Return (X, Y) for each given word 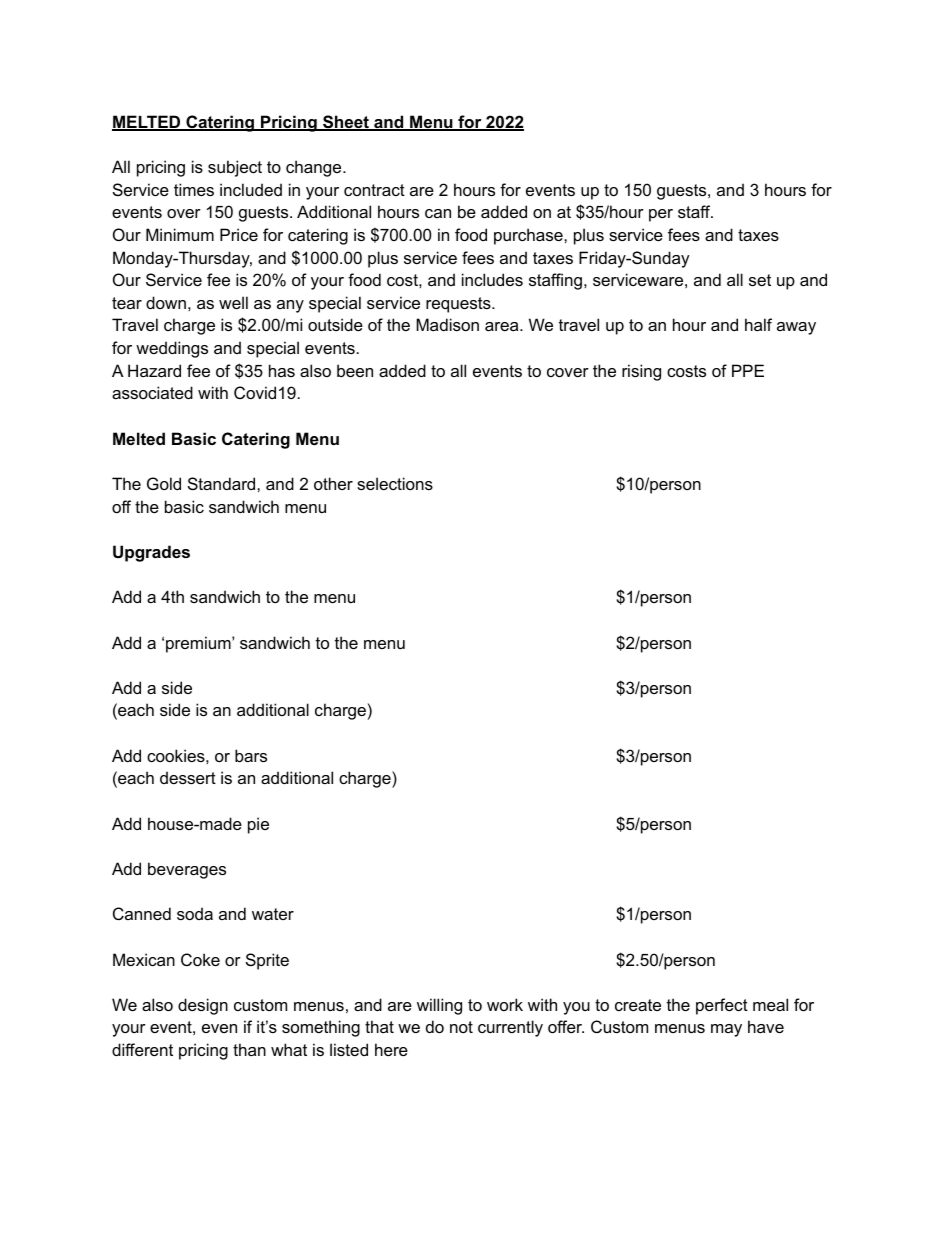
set (760, 280)
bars (251, 755)
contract (374, 190)
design (203, 1006)
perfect (722, 1006)
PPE (748, 370)
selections (395, 483)
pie (258, 825)
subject (235, 168)
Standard (223, 483)
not (461, 1027)
